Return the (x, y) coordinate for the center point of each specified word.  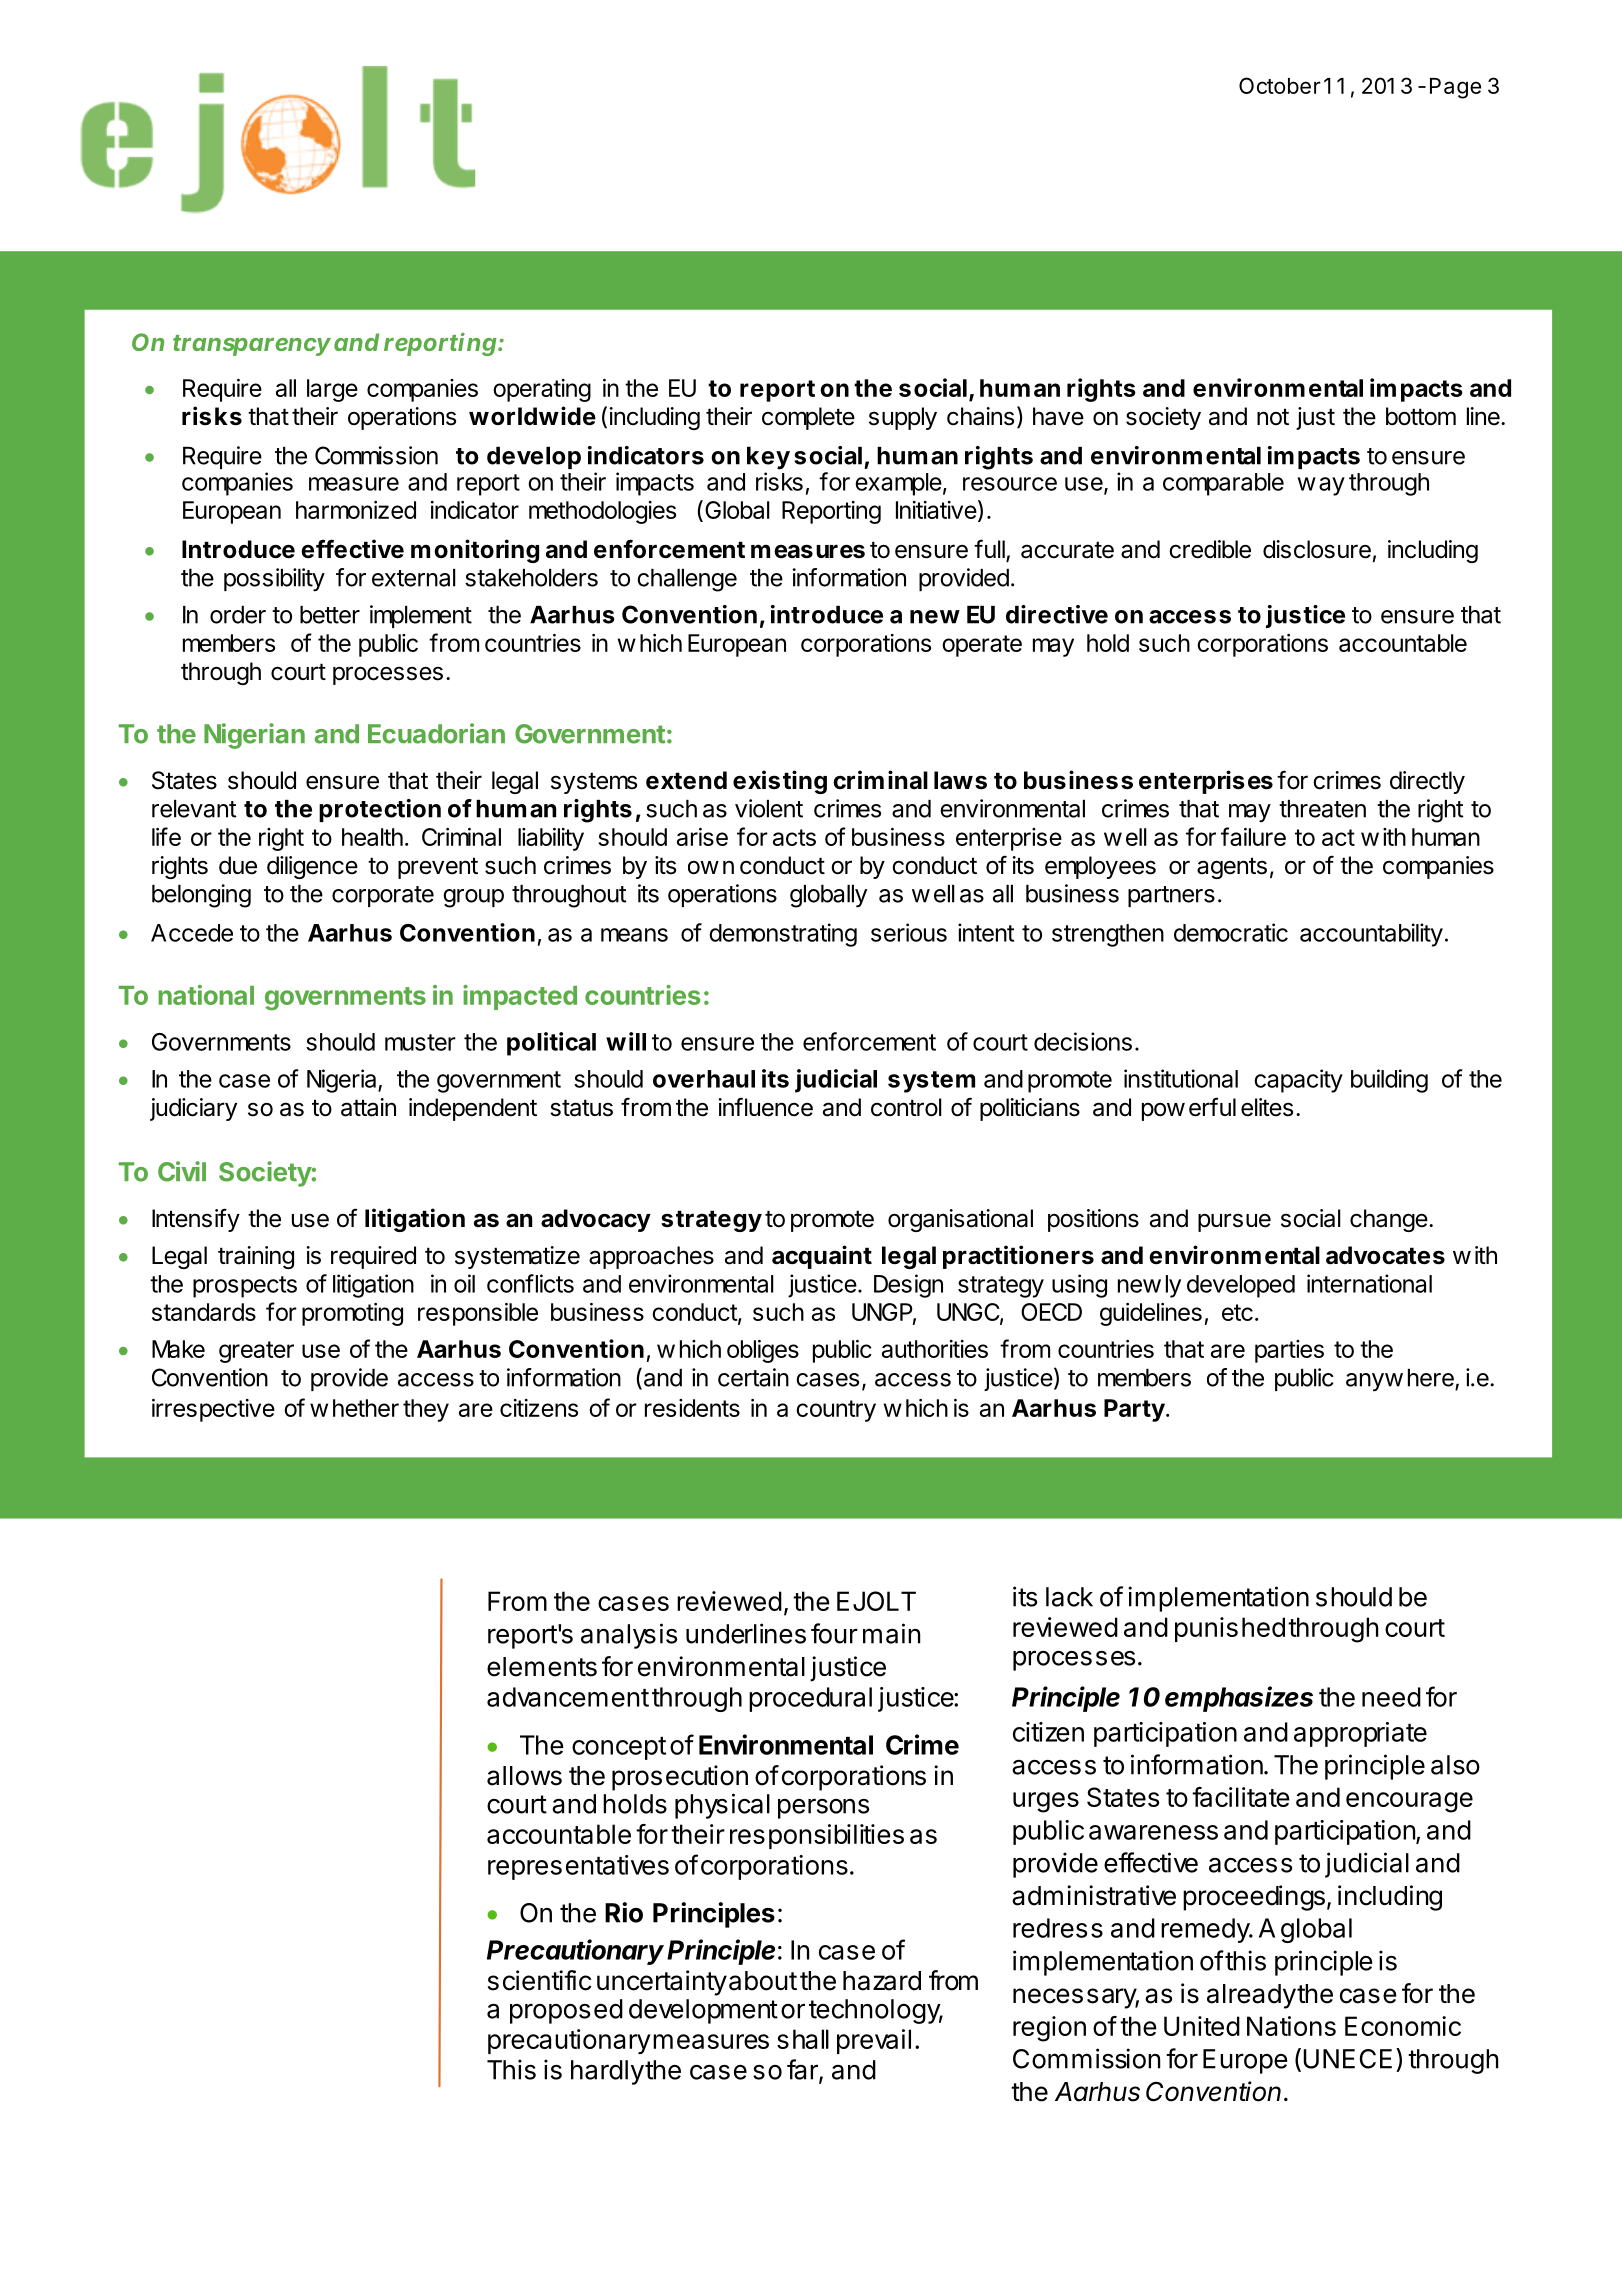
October (1280, 85)
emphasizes (1239, 1699)
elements (542, 1667)
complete (808, 418)
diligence (312, 867)
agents (1232, 868)
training (256, 1257)
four (834, 1633)
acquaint (822, 1257)
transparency (252, 345)
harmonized (356, 510)
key (768, 458)
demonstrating (783, 935)
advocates (1385, 1255)
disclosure (1317, 549)
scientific (540, 1980)
